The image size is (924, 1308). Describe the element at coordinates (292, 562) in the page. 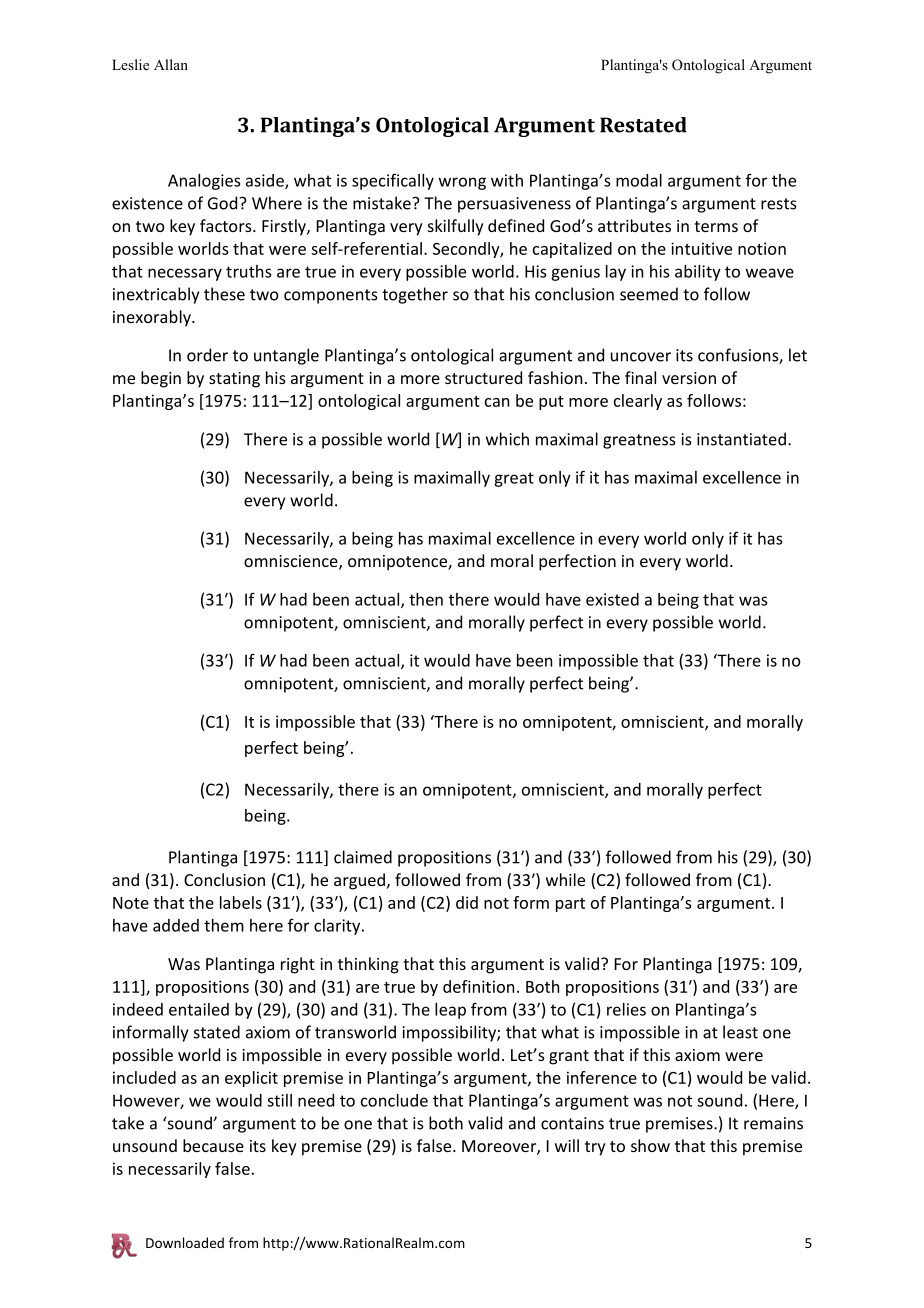

I see `omniscience` at that location.
